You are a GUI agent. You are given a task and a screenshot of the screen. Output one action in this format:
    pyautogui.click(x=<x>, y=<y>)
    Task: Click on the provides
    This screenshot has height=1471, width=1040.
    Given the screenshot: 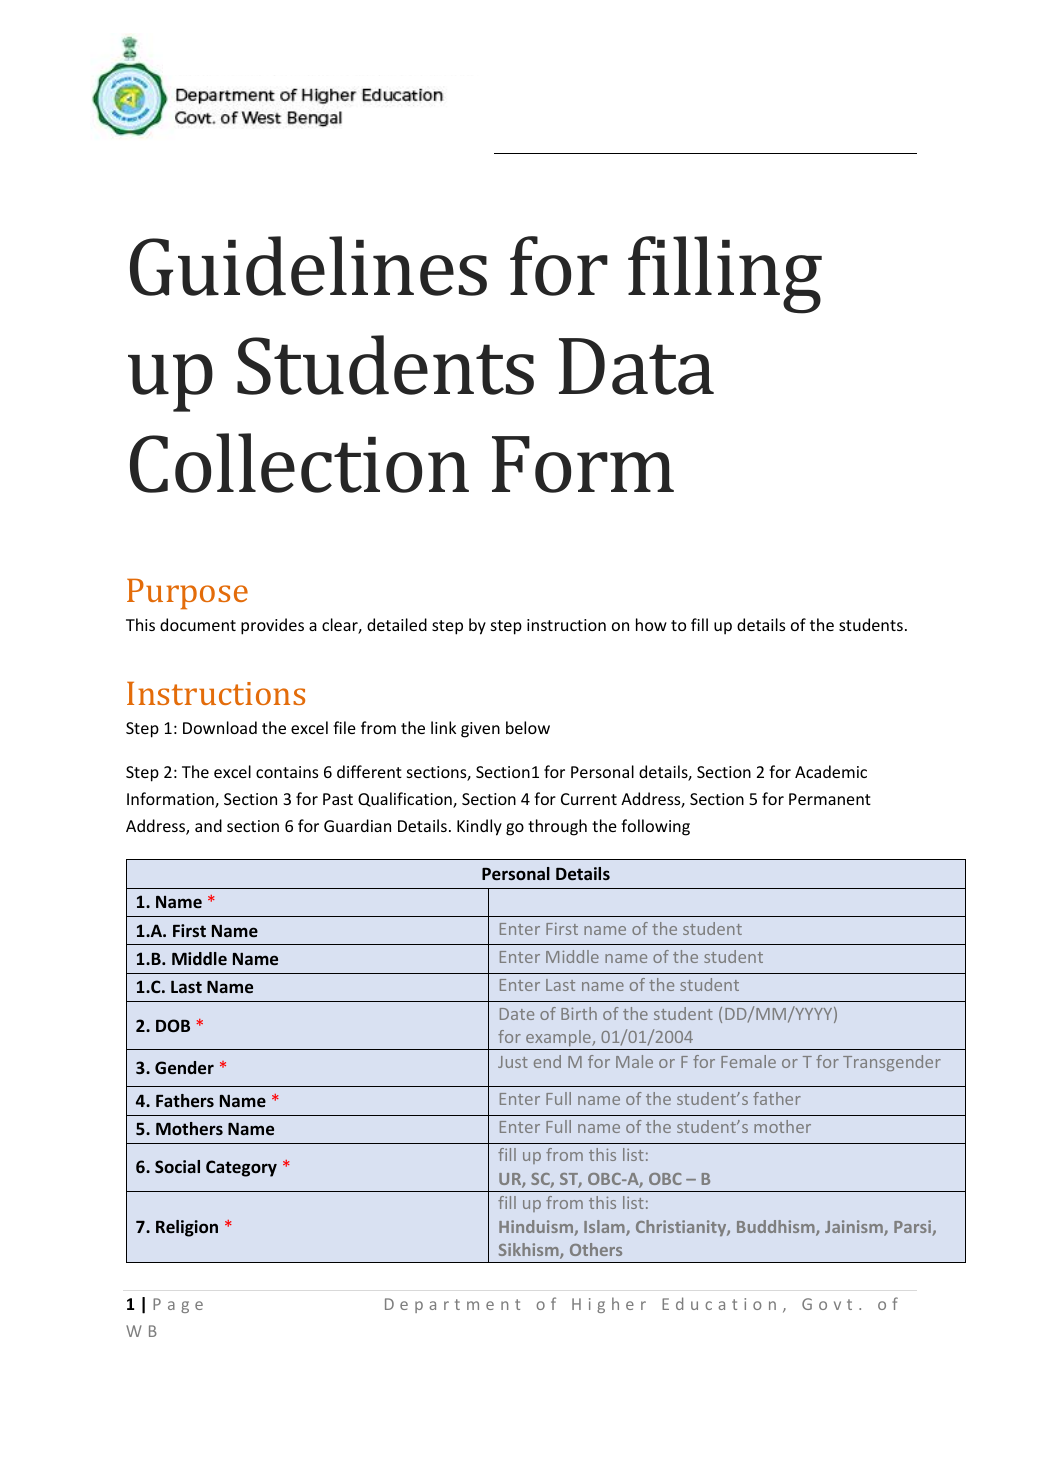 What is the action you would take?
    pyautogui.click(x=272, y=626)
